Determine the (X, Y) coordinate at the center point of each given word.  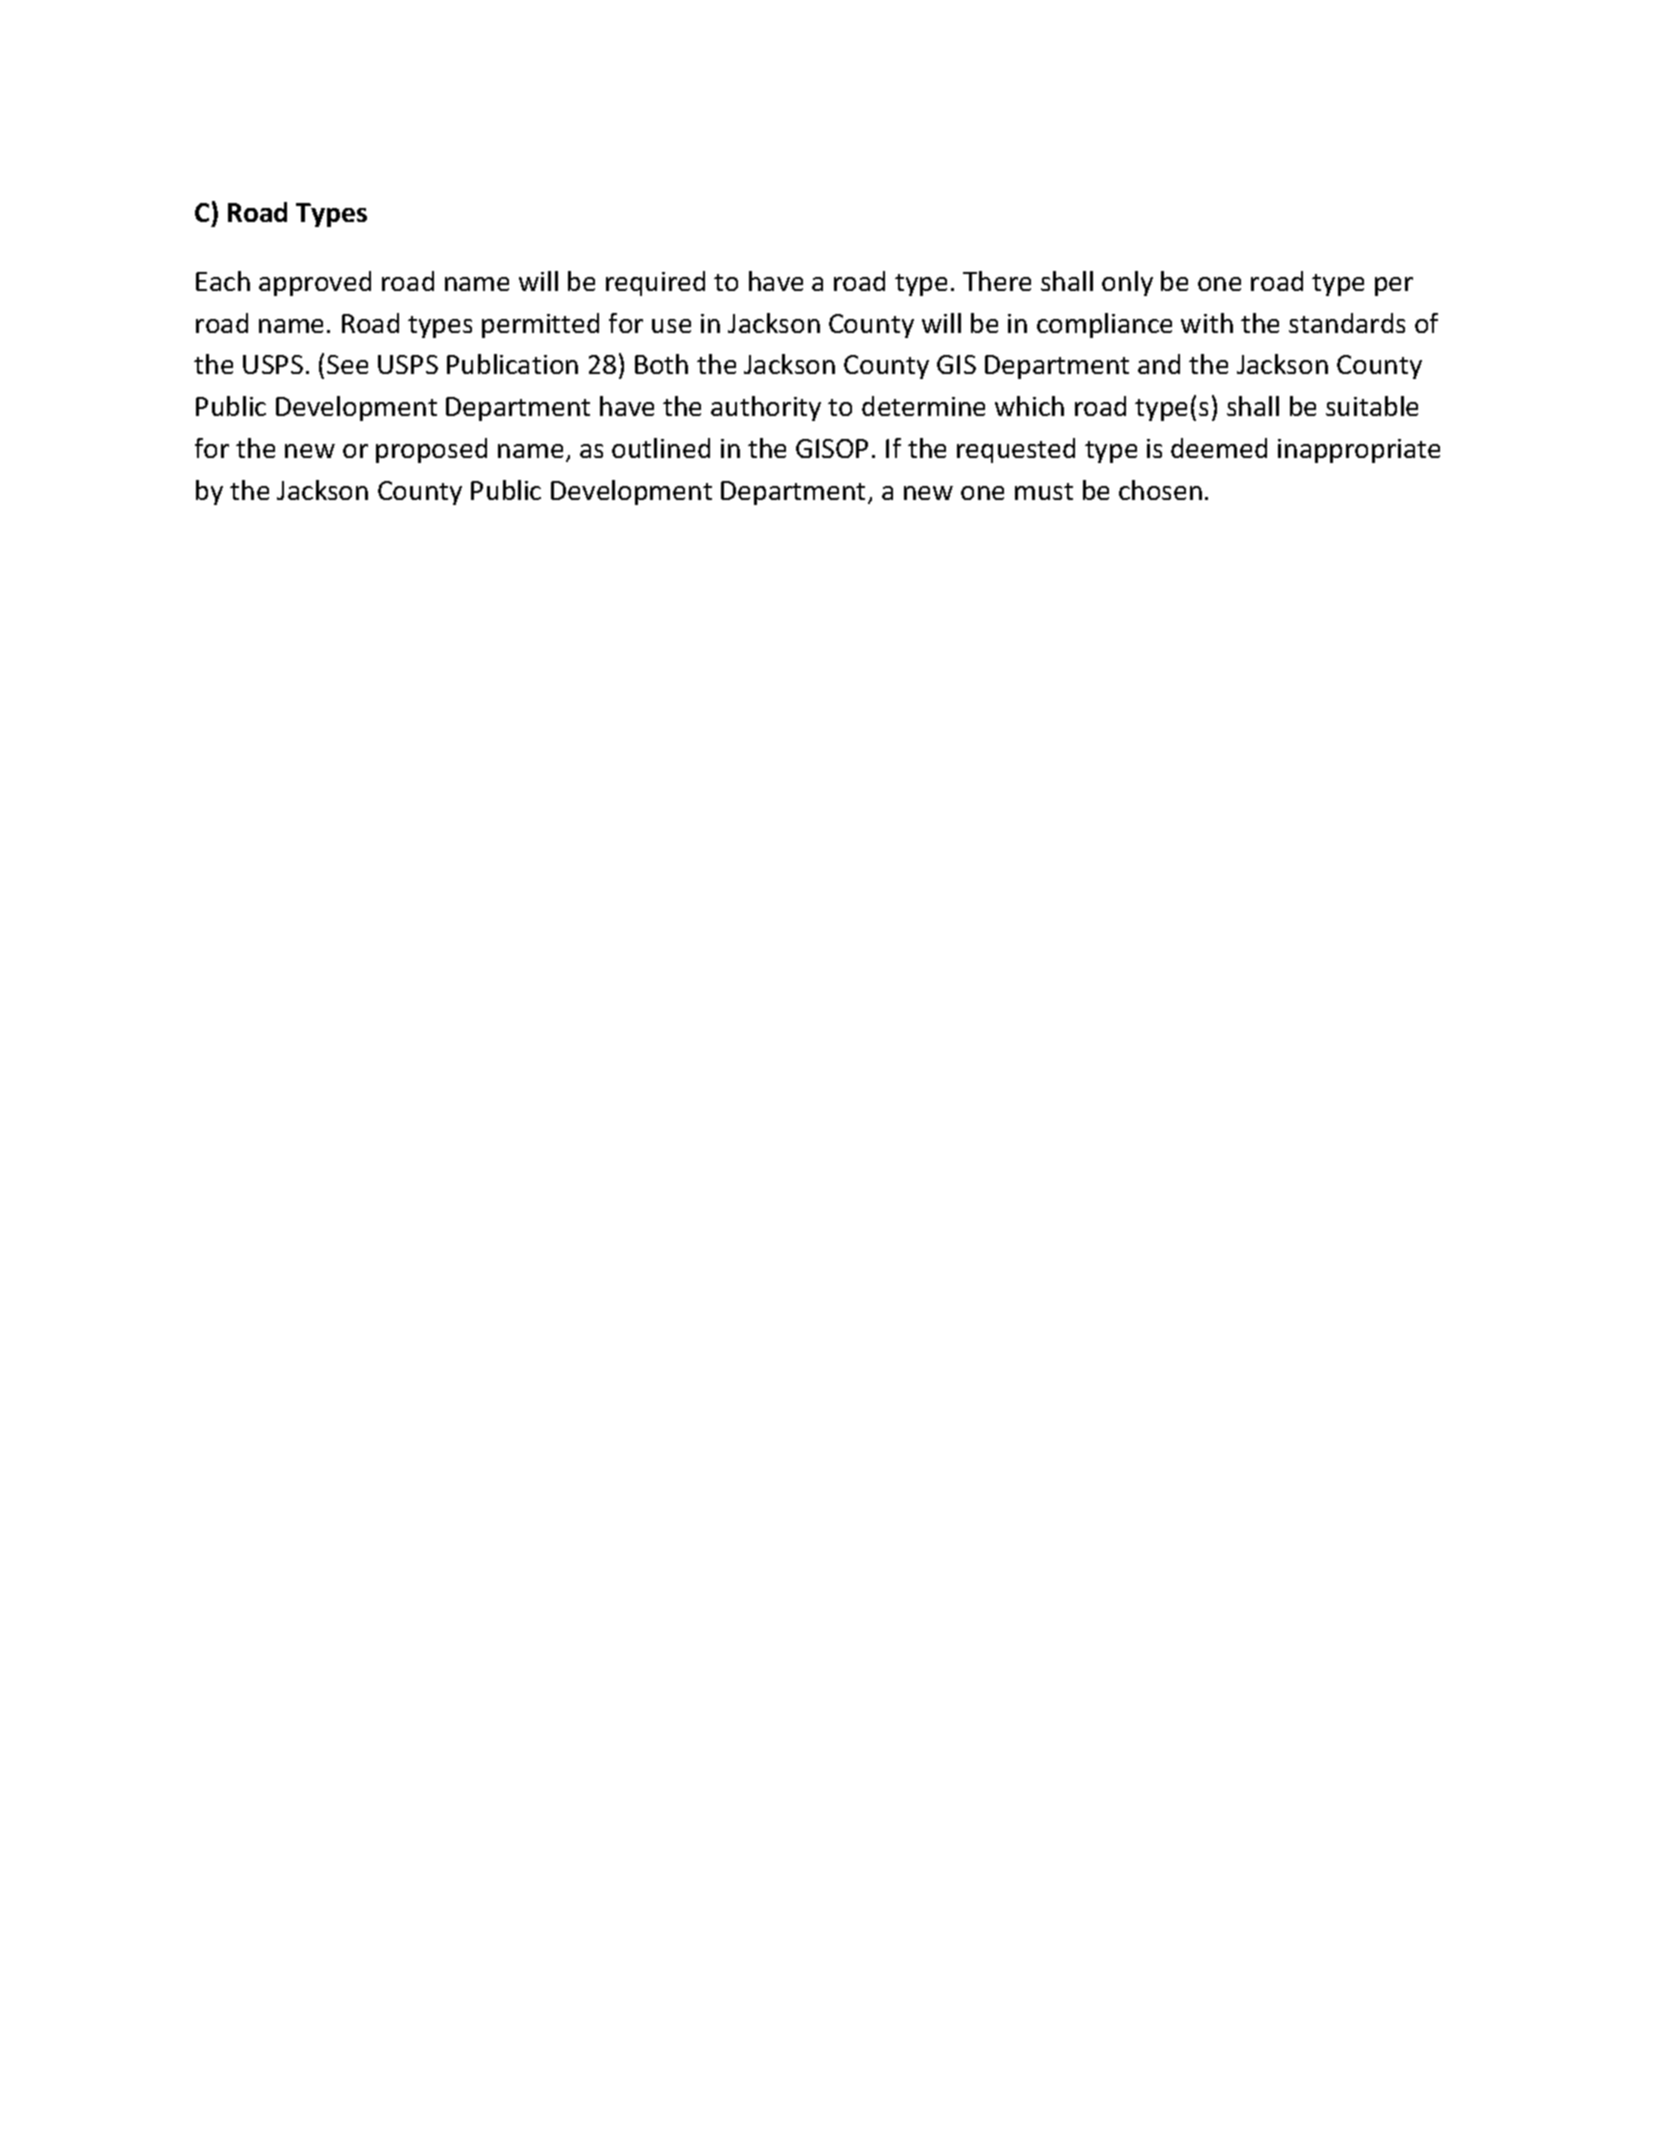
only (1127, 283)
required (655, 283)
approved (315, 283)
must (1044, 491)
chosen (1160, 490)
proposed (431, 450)
